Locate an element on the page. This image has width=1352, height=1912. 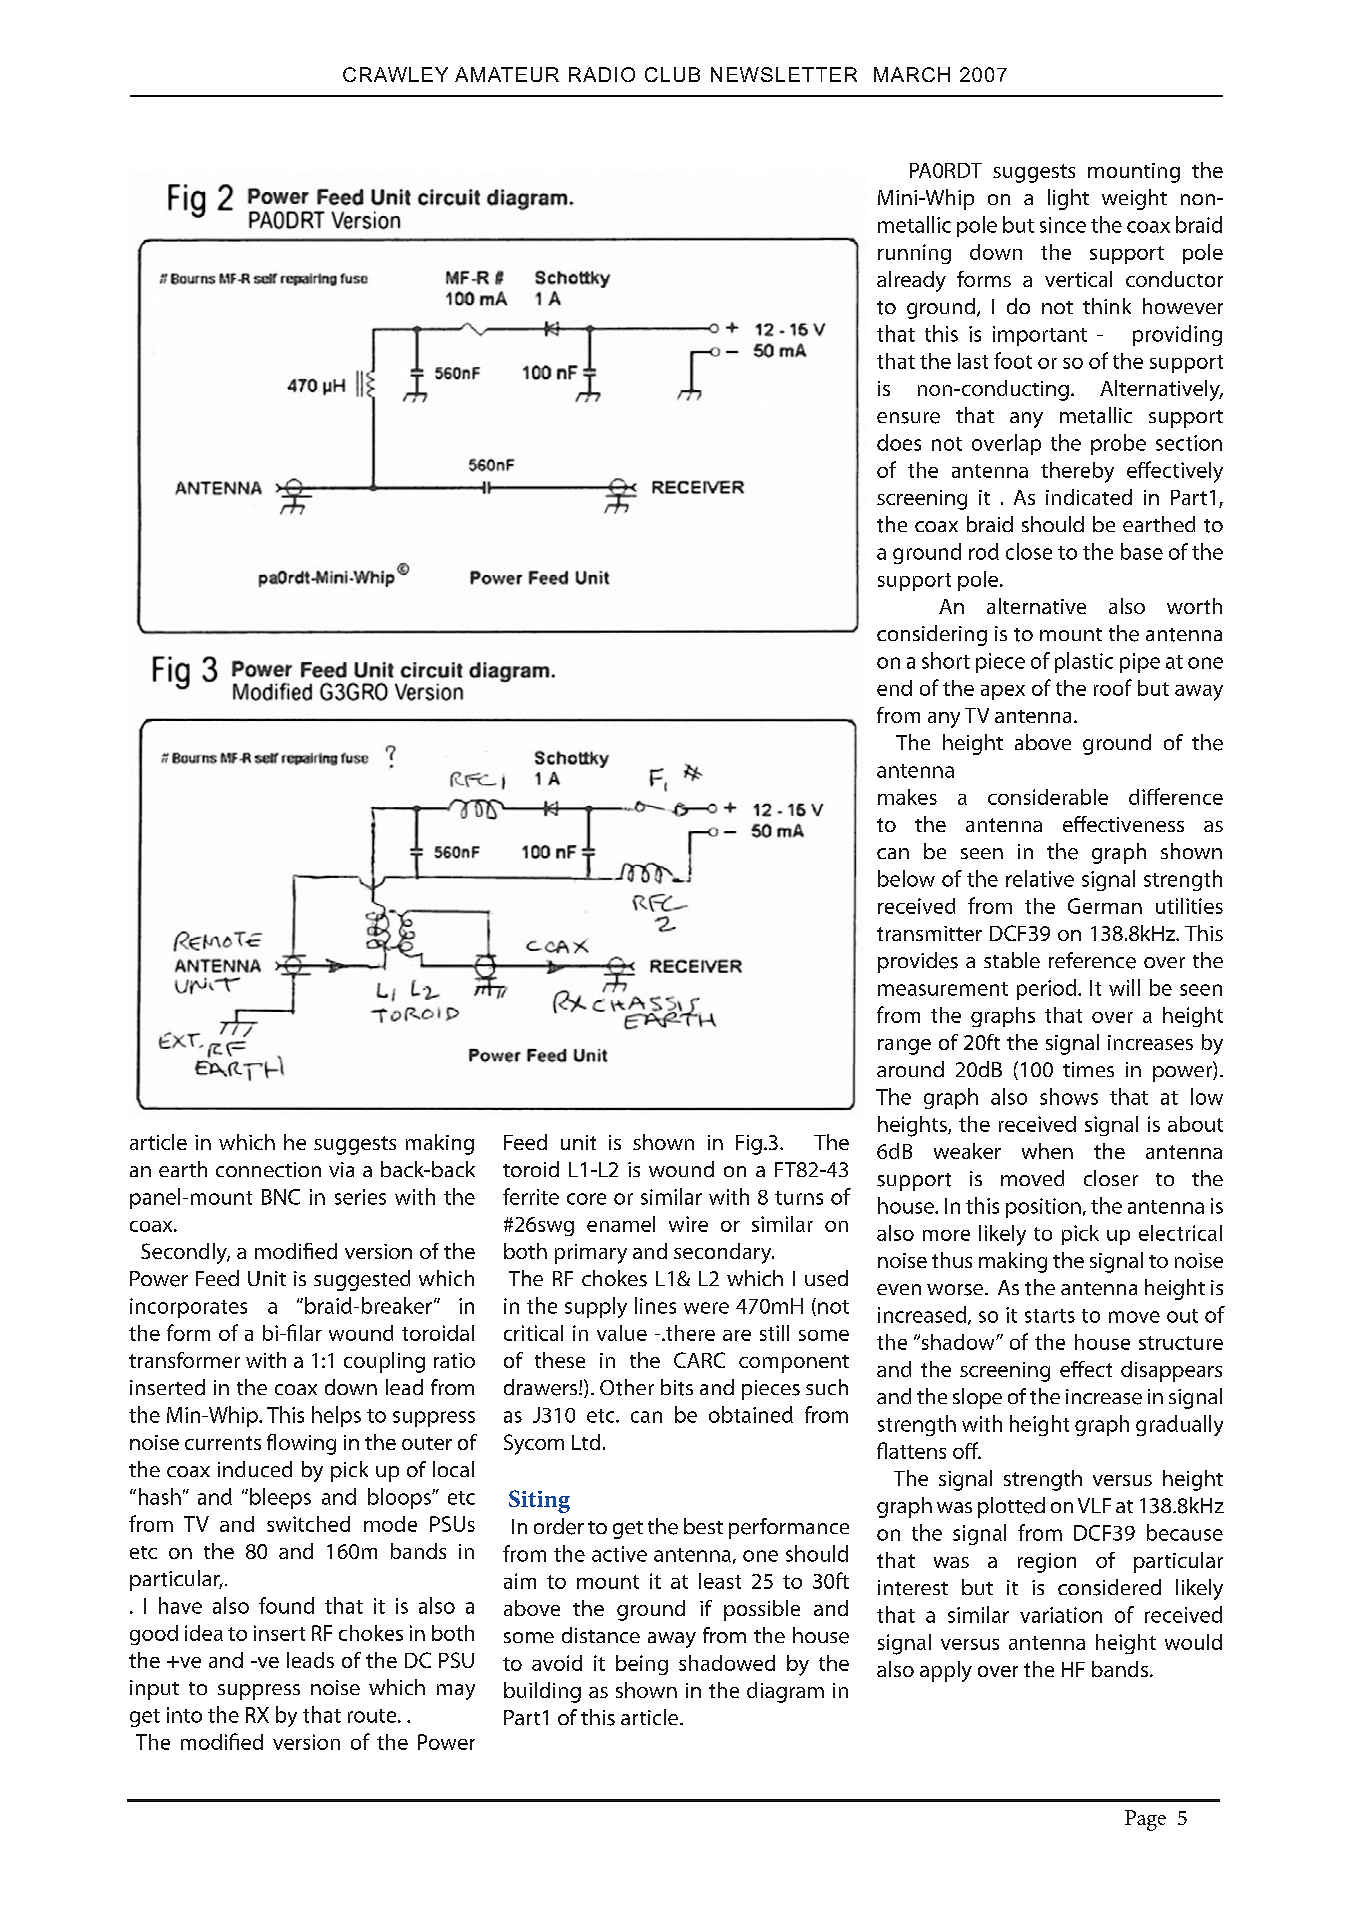
into is located at coordinates (184, 1715).
